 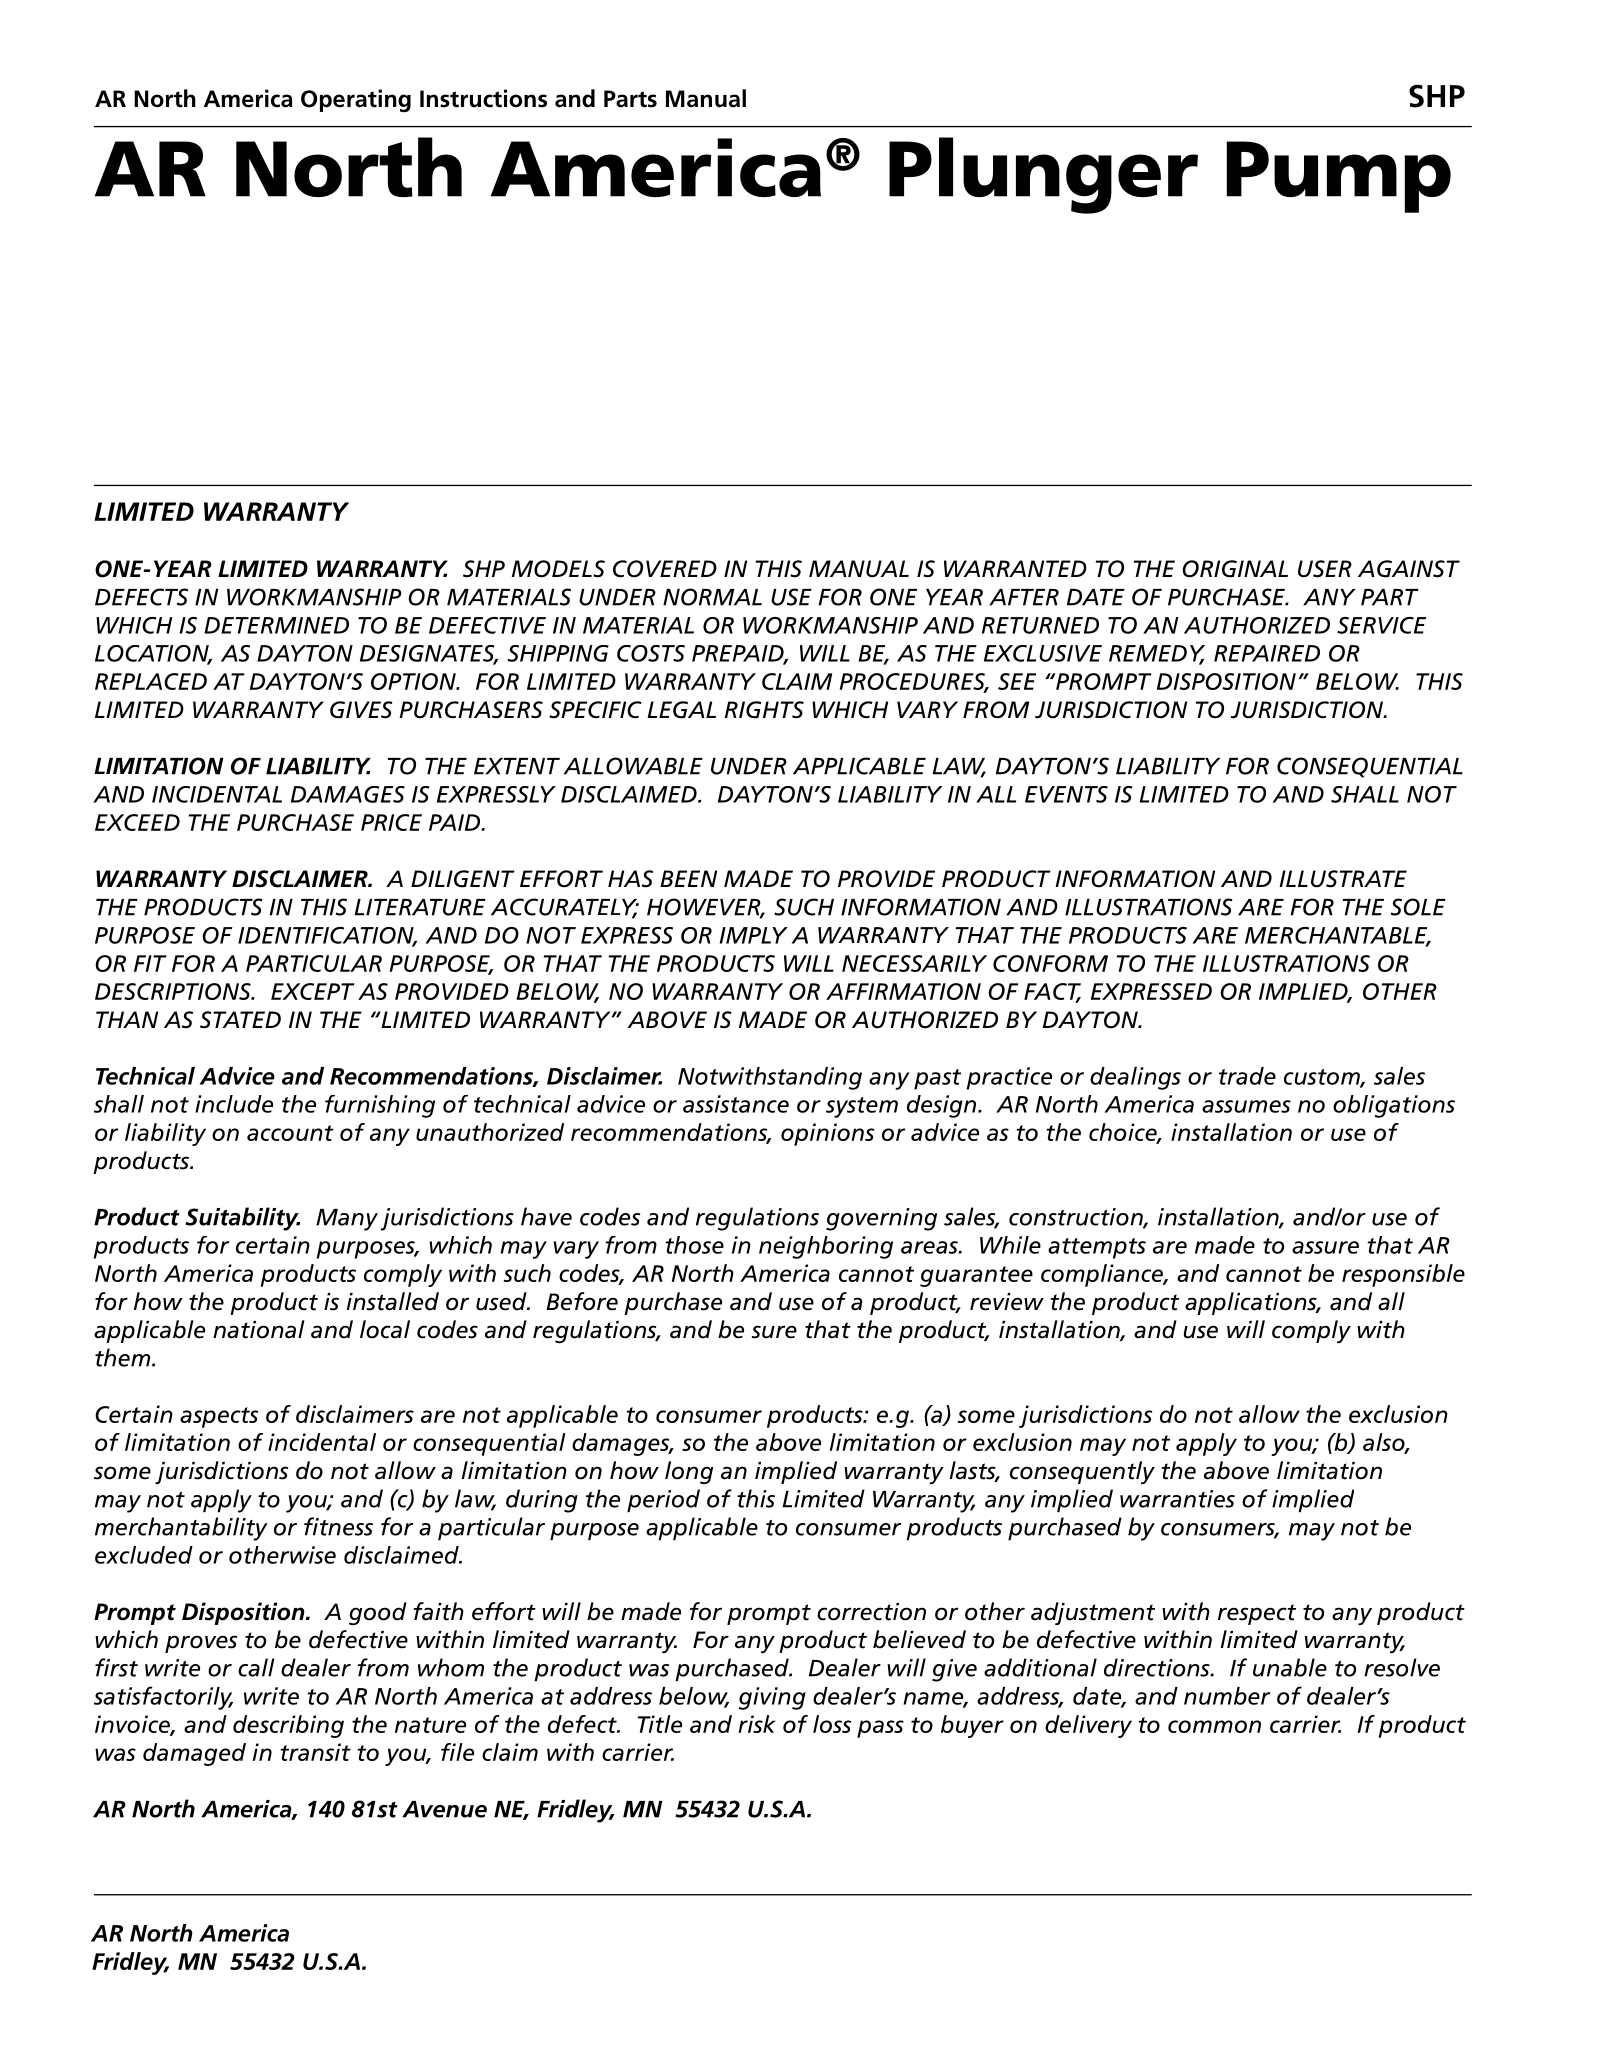 I want to click on Operating, so click(x=356, y=100).
